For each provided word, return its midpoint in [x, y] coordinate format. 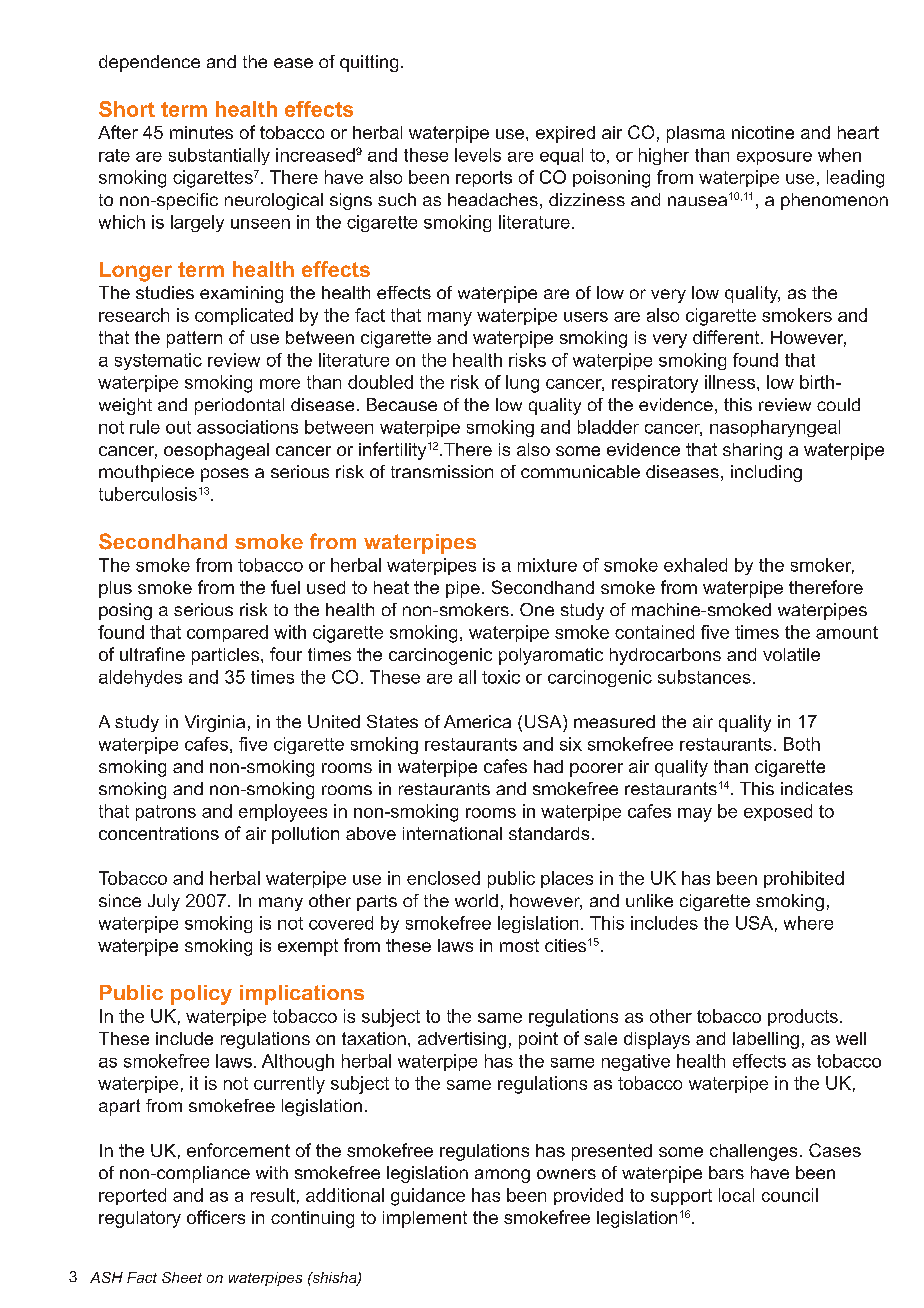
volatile [791, 654]
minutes [201, 132]
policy [201, 995]
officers [216, 1217]
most [519, 945]
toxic [501, 677]
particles [227, 656]
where [808, 923]
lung [522, 384]
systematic [158, 361]
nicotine [763, 132]
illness [730, 382]
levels [478, 155]
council [790, 1195]
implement [425, 1219]
